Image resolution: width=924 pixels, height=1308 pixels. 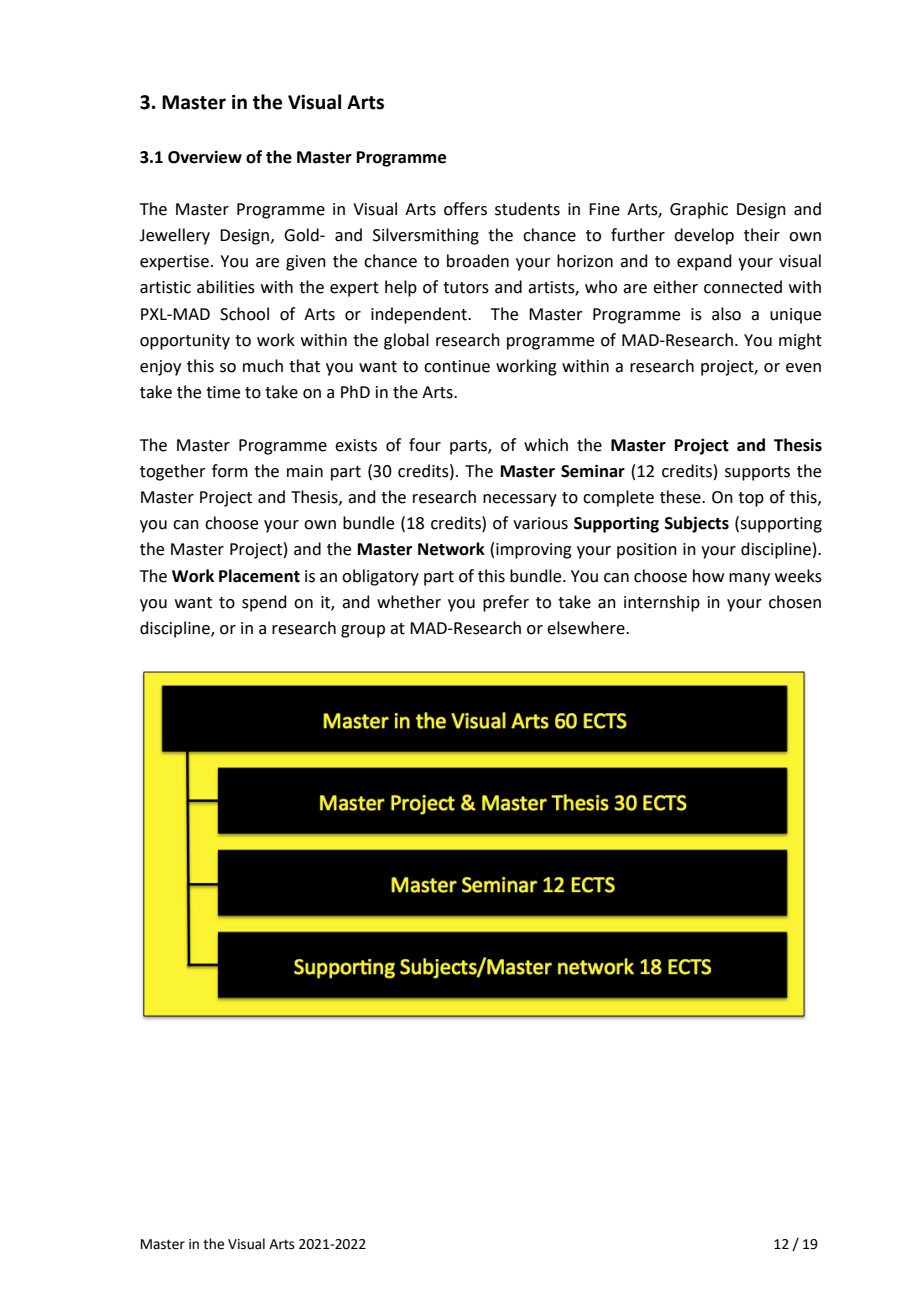 What do you see at coordinates (699, 210) in the image?
I see `Graphic` at bounding box center [699, 210].
